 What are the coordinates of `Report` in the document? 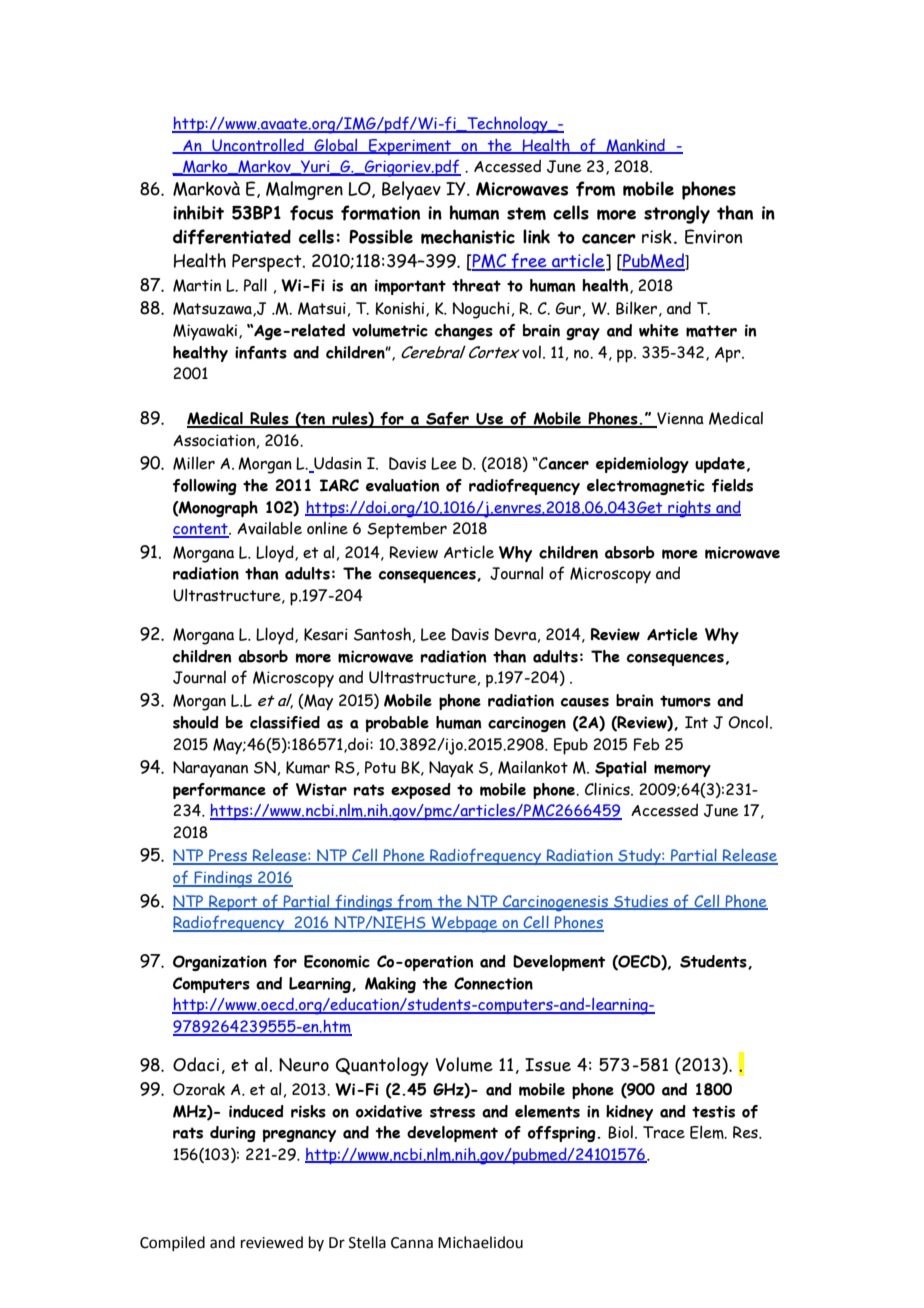 It's located at (233, 903).
